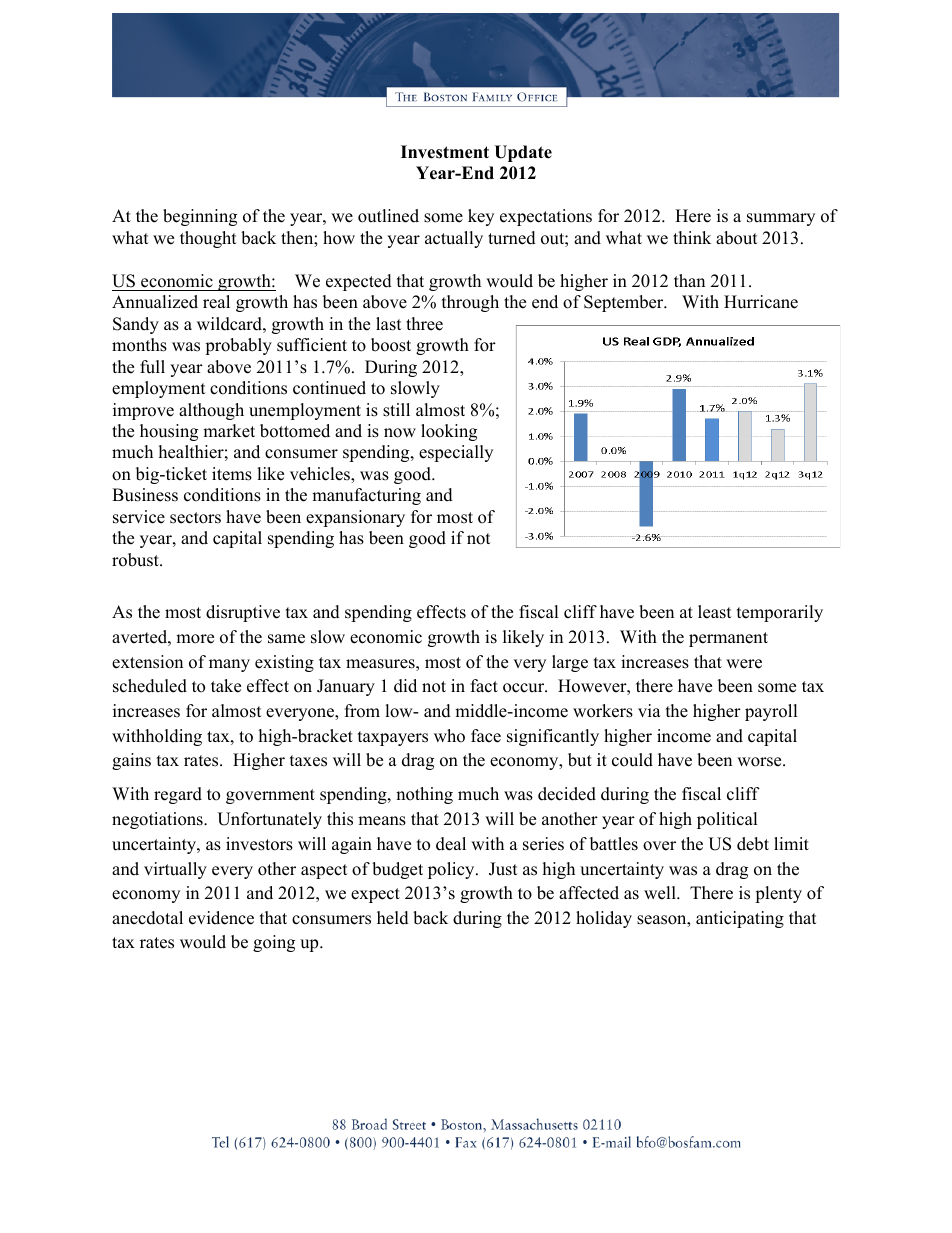 The image size is (952, 1233). I want to click on worse, so click(760, 762).
